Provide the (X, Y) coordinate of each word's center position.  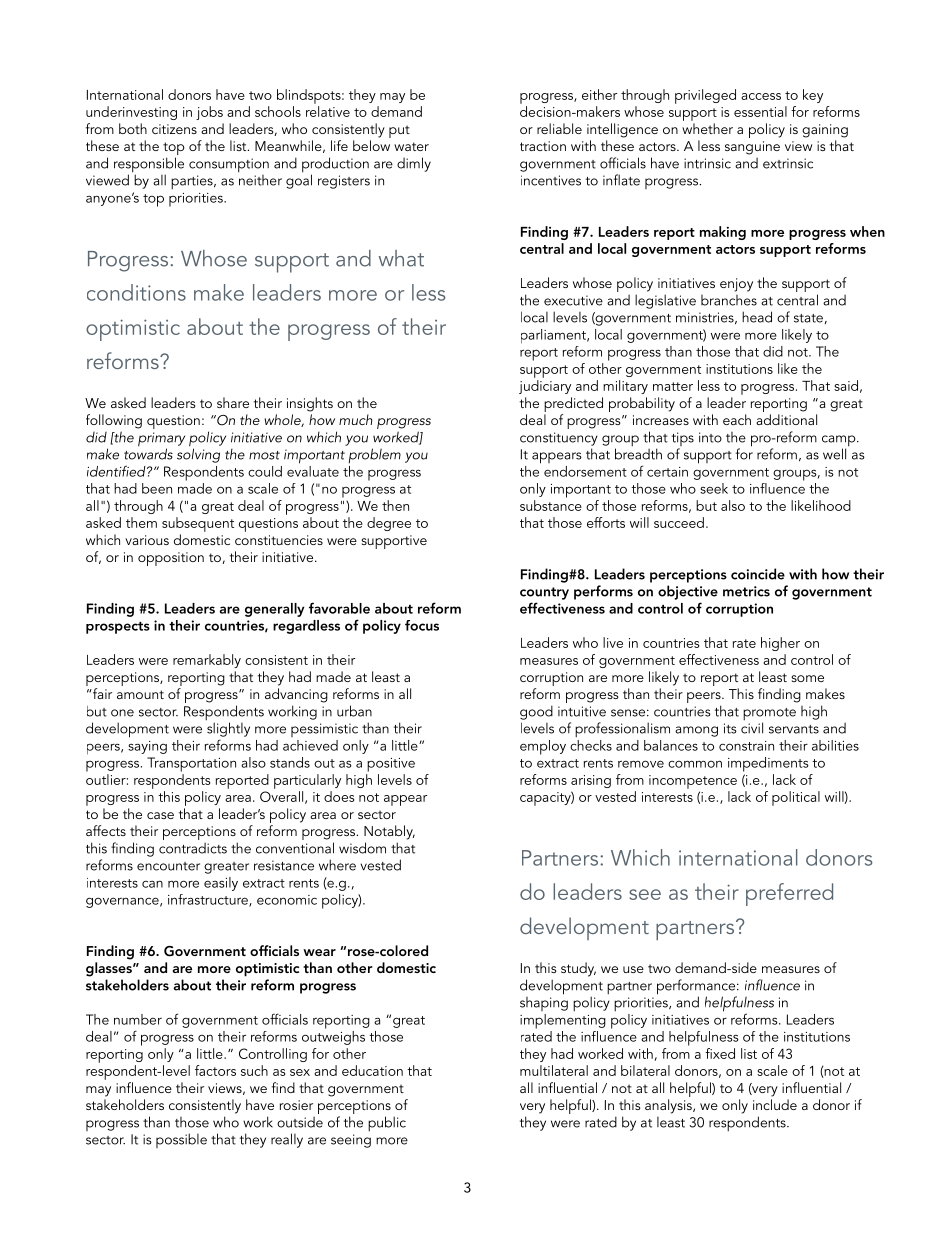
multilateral (554, 1070)
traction (543, 146)
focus (422, 625)
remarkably (207, 661)
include (775, 1104)
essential (760, 111)
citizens (174, 129)
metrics (746, 591)
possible (181, 1140)
